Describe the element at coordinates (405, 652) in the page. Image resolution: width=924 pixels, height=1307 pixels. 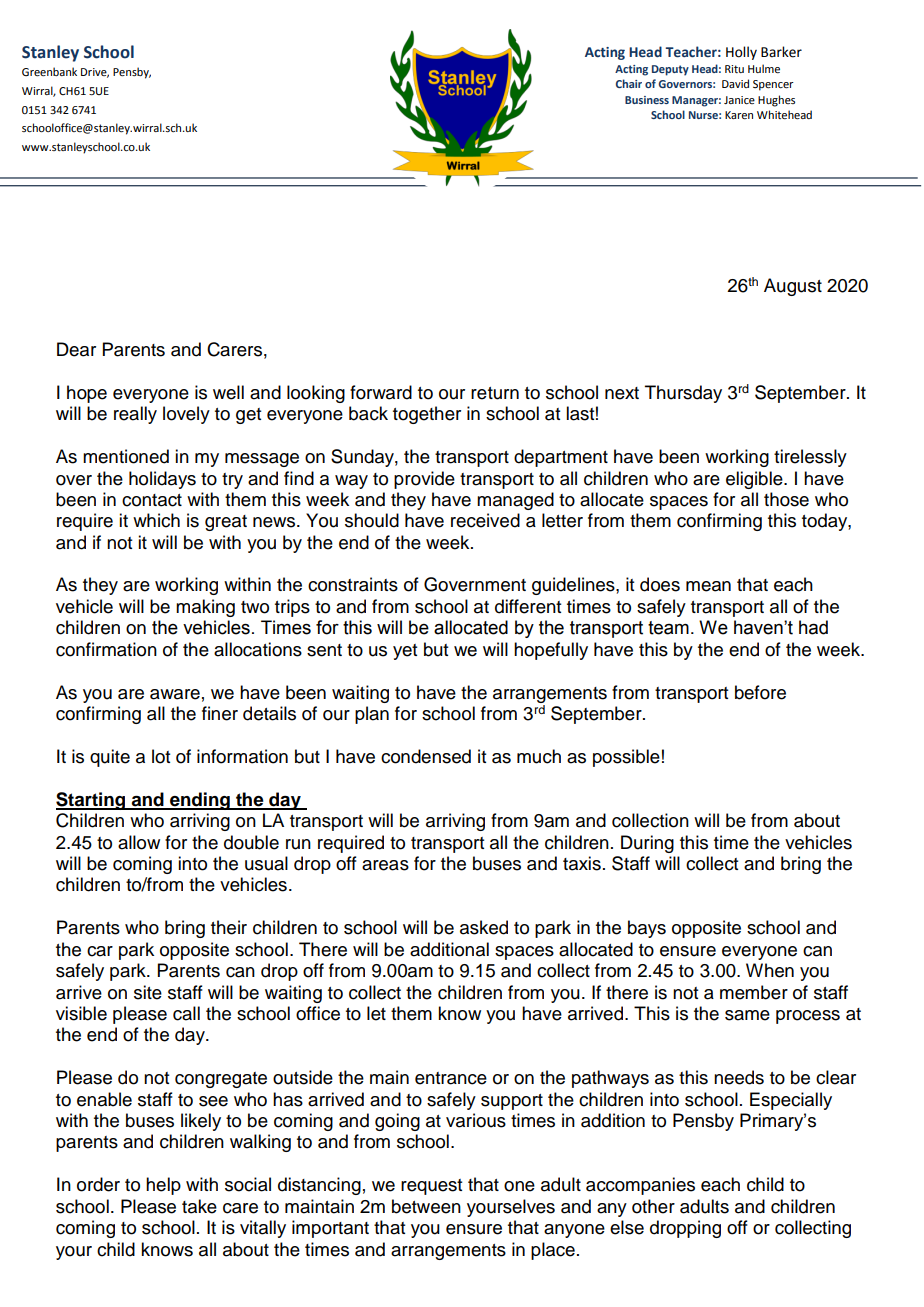
I see `yet` at that location.
